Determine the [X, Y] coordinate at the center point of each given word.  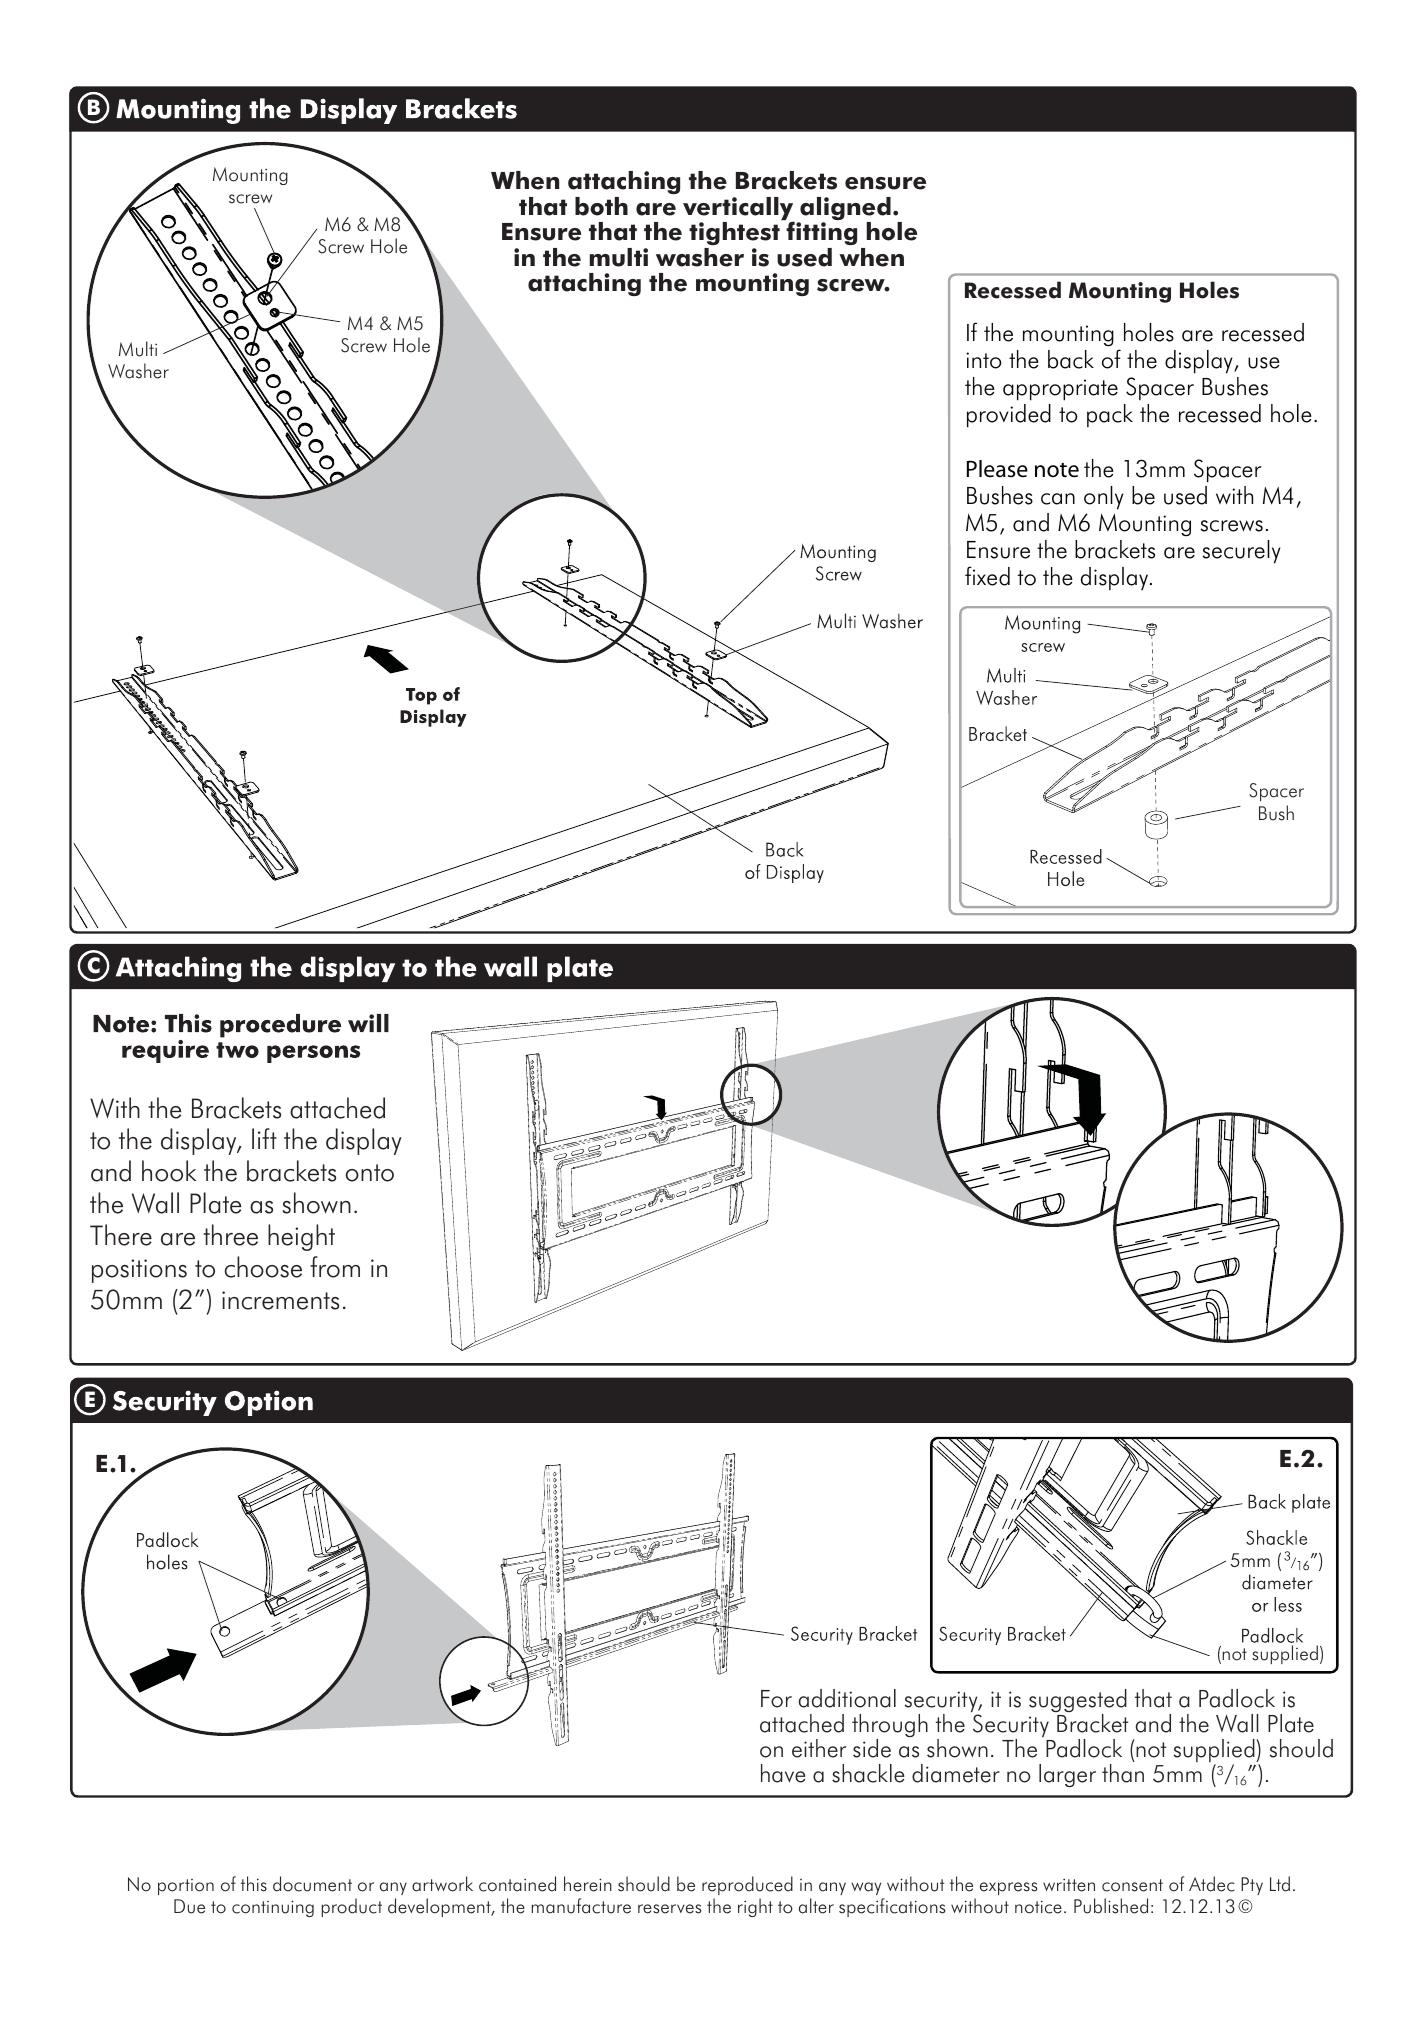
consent [1132, 1885]
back [1071, 359]
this [254, 1884]
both [601, 206]
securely [1241, 552]
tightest [734, 233]
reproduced [747, 1885]
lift [264, 1138]
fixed [987, 576]
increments [280, 1300]
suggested [1078, 1702]
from [335, 1267]
